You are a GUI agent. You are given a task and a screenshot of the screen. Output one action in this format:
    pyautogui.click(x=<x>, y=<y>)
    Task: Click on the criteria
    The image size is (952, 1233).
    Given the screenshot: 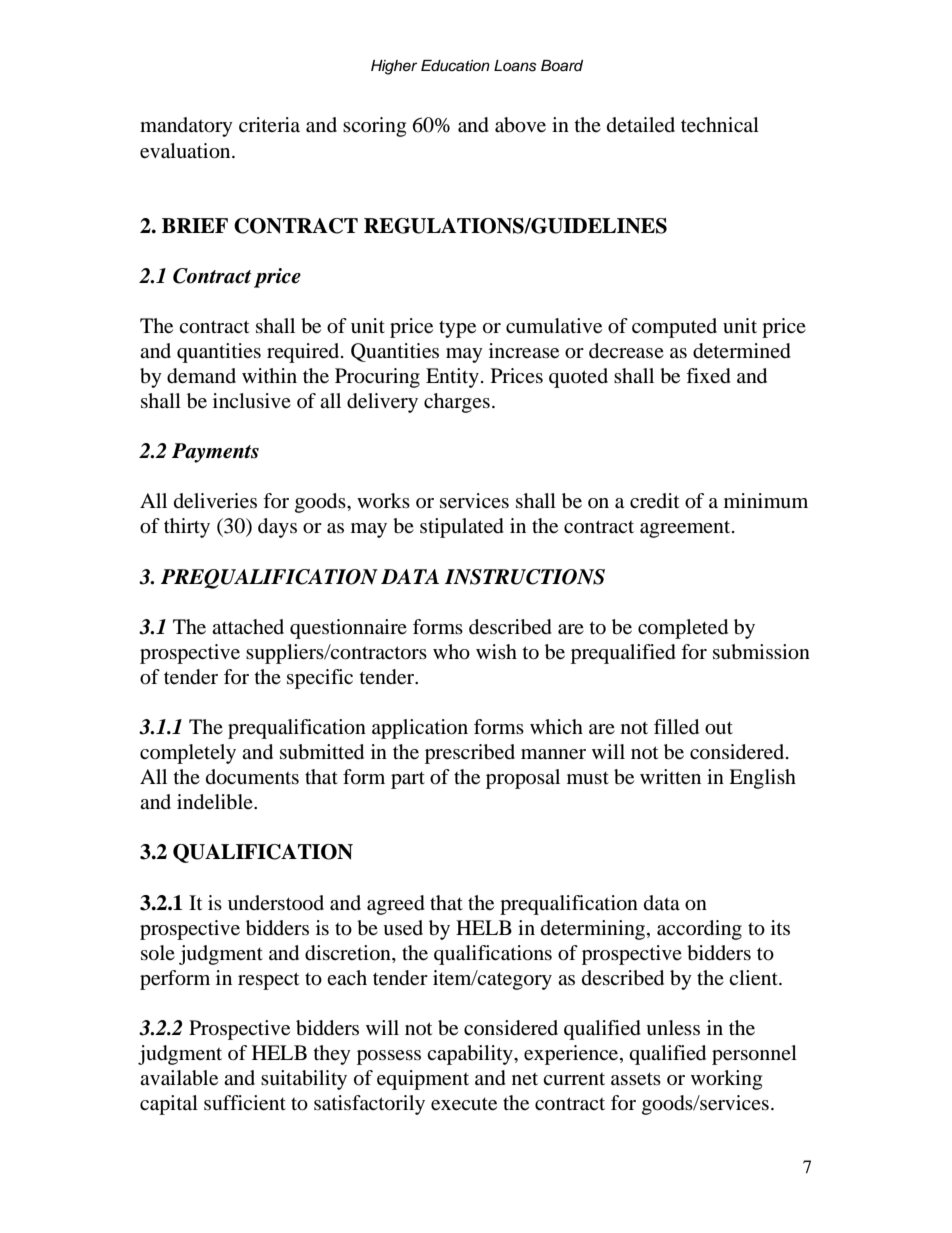 What is the action you would take?
    pyautogui.click(x=269, y=124)
